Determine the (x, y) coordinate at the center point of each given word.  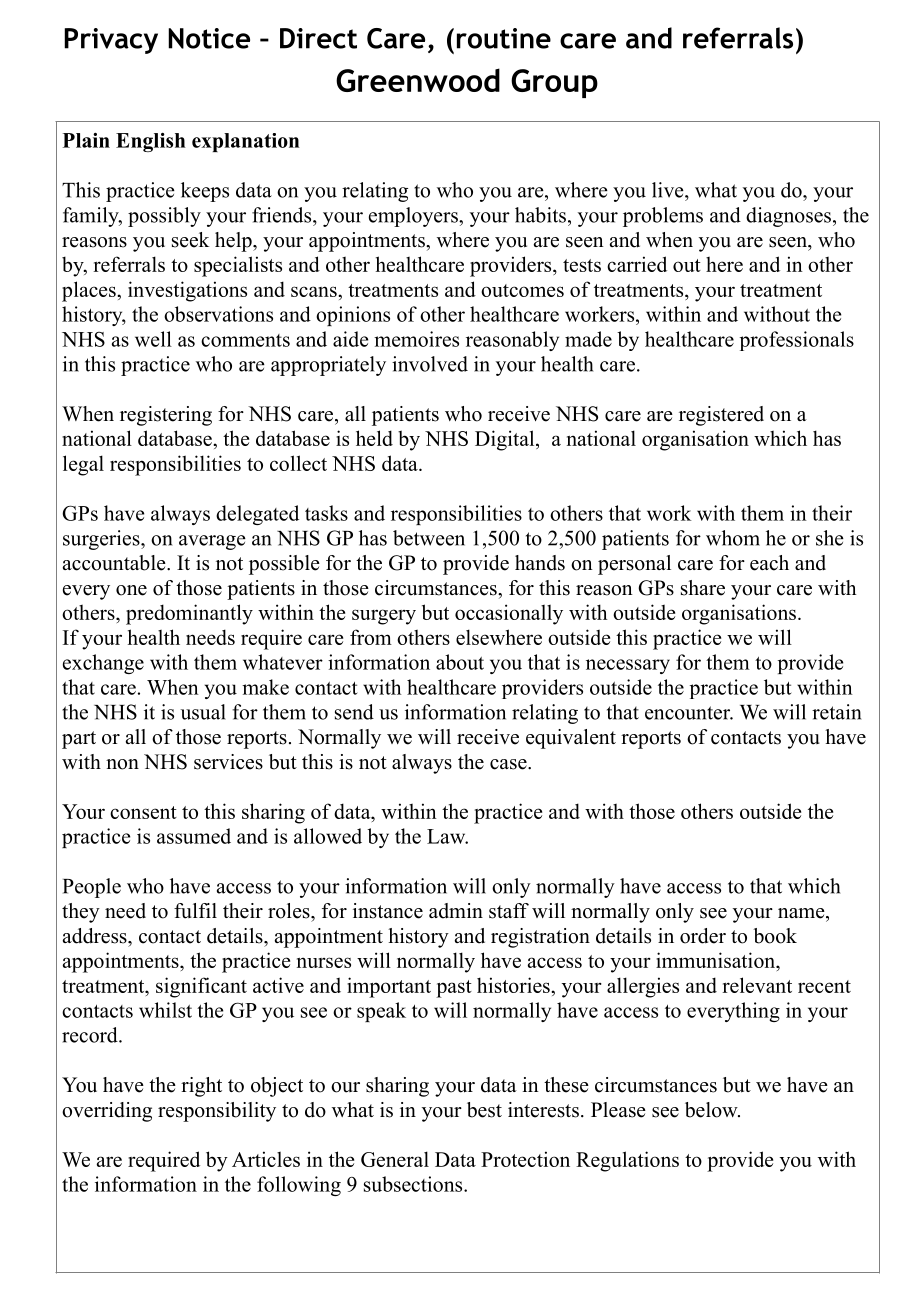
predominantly (189, 614)
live (669, 190)
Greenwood (418, 80)
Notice (209, 38)
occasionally (509, 614)
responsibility (217, 1112)
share (703, 588)
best (484, 1110)
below (712, 1110)
